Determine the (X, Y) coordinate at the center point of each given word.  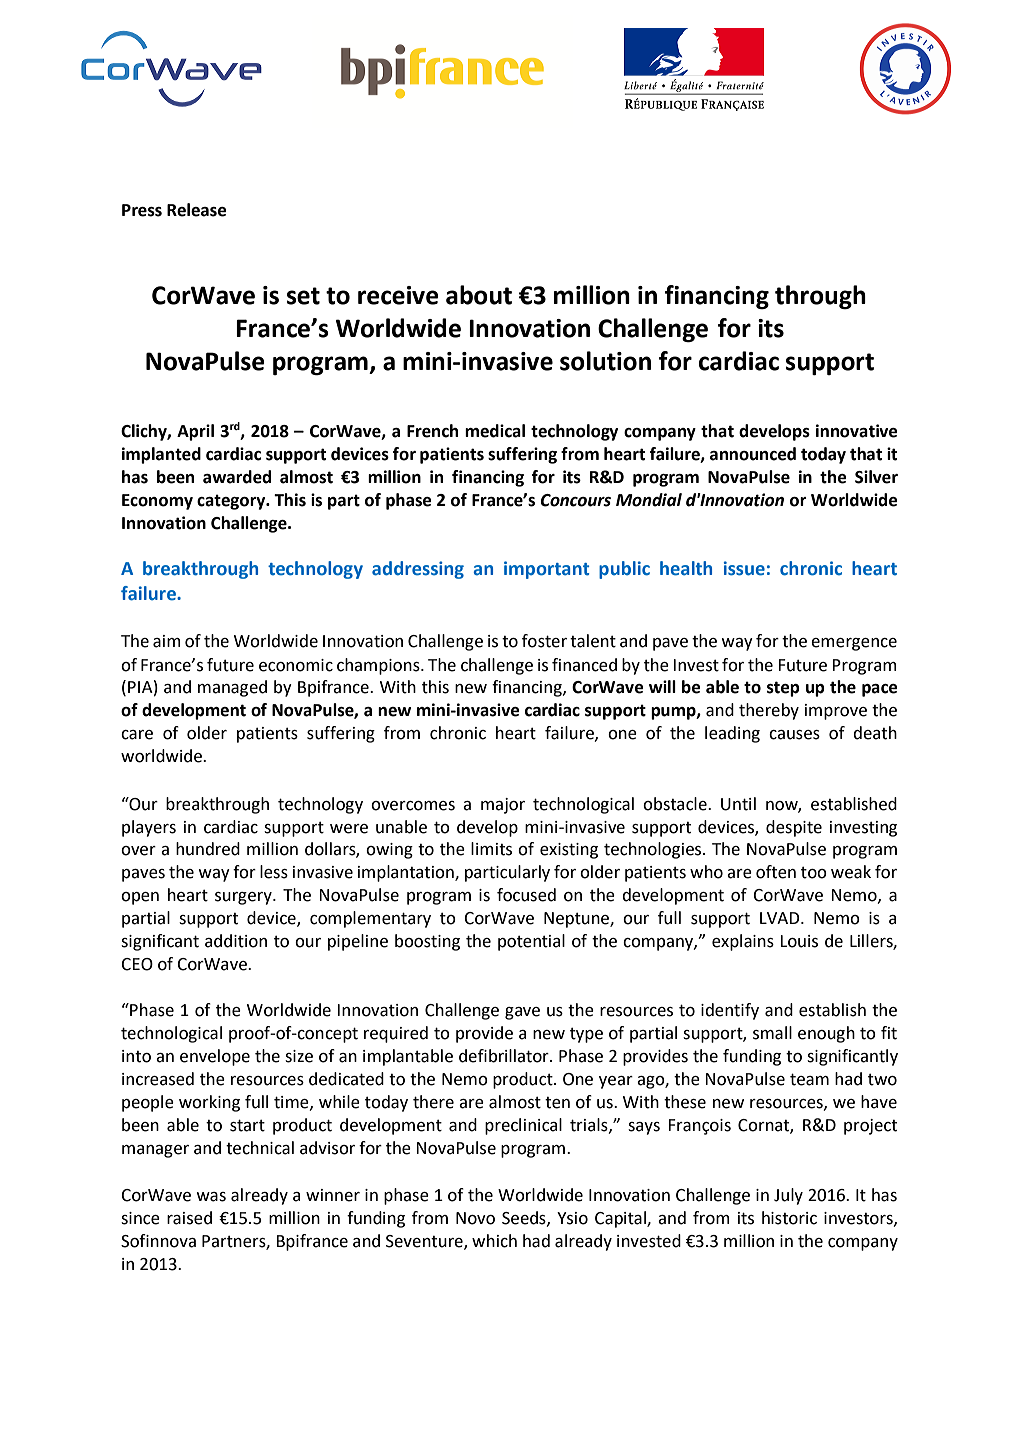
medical (495, 431)
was (211, 1197)
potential (531, 942)
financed (584, 665)
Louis (799, 941)
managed (232, 688)
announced (753, 454)
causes (794, 735)
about (479, 295)
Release (197, 210)
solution (605, 361)
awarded (237, 477)
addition (236, 941)
